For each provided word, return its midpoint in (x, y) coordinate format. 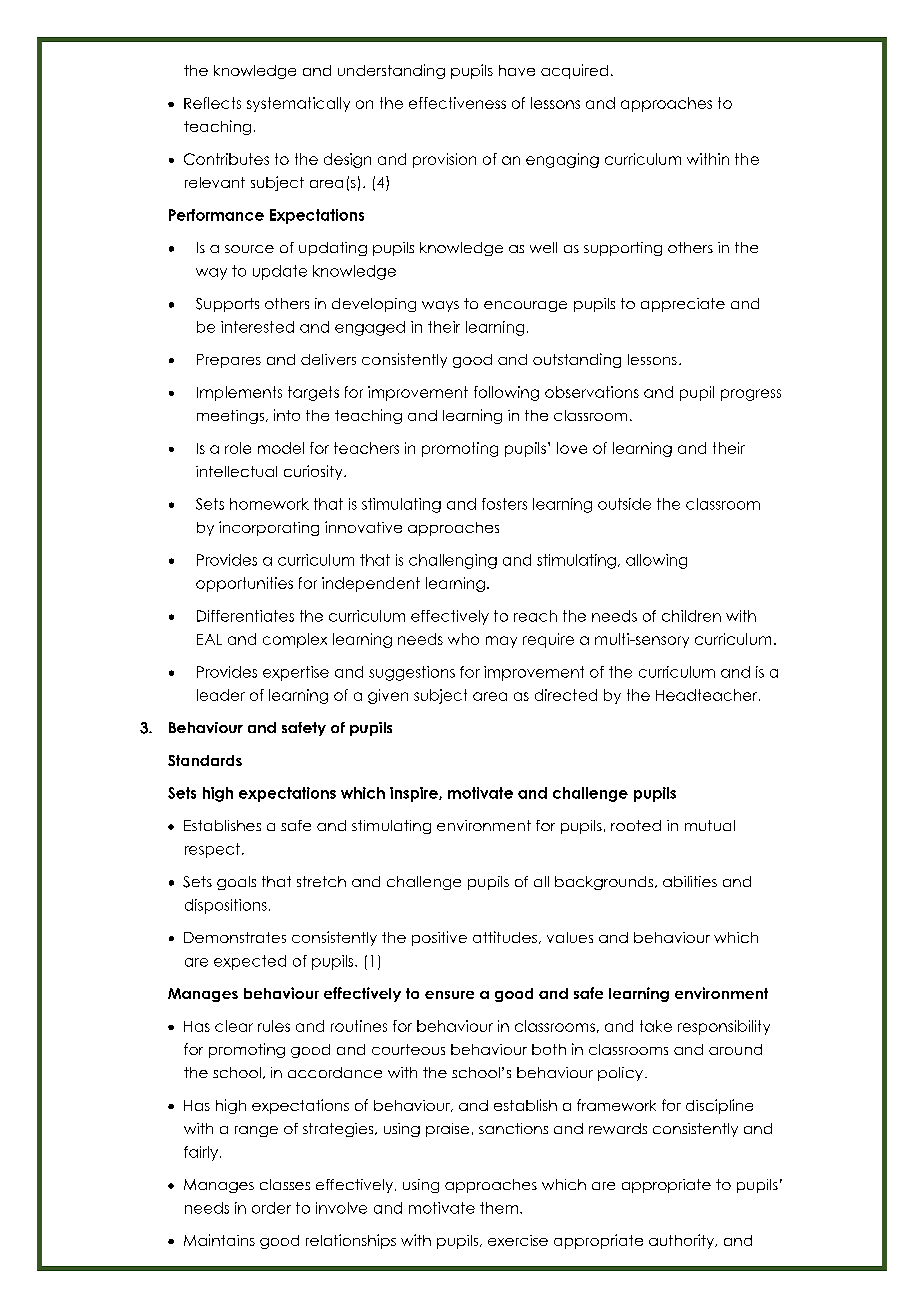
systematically (298, 104)
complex (295, 640)
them (499, 1208)
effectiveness (457, 103)
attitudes (505, 937)
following (506, 393)
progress (751, 395)
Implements (239, 393)
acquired (574, 71)
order (271, 1208)
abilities (690, 881)
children (691, 616)
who (463, 639)
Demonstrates (235, 937)
